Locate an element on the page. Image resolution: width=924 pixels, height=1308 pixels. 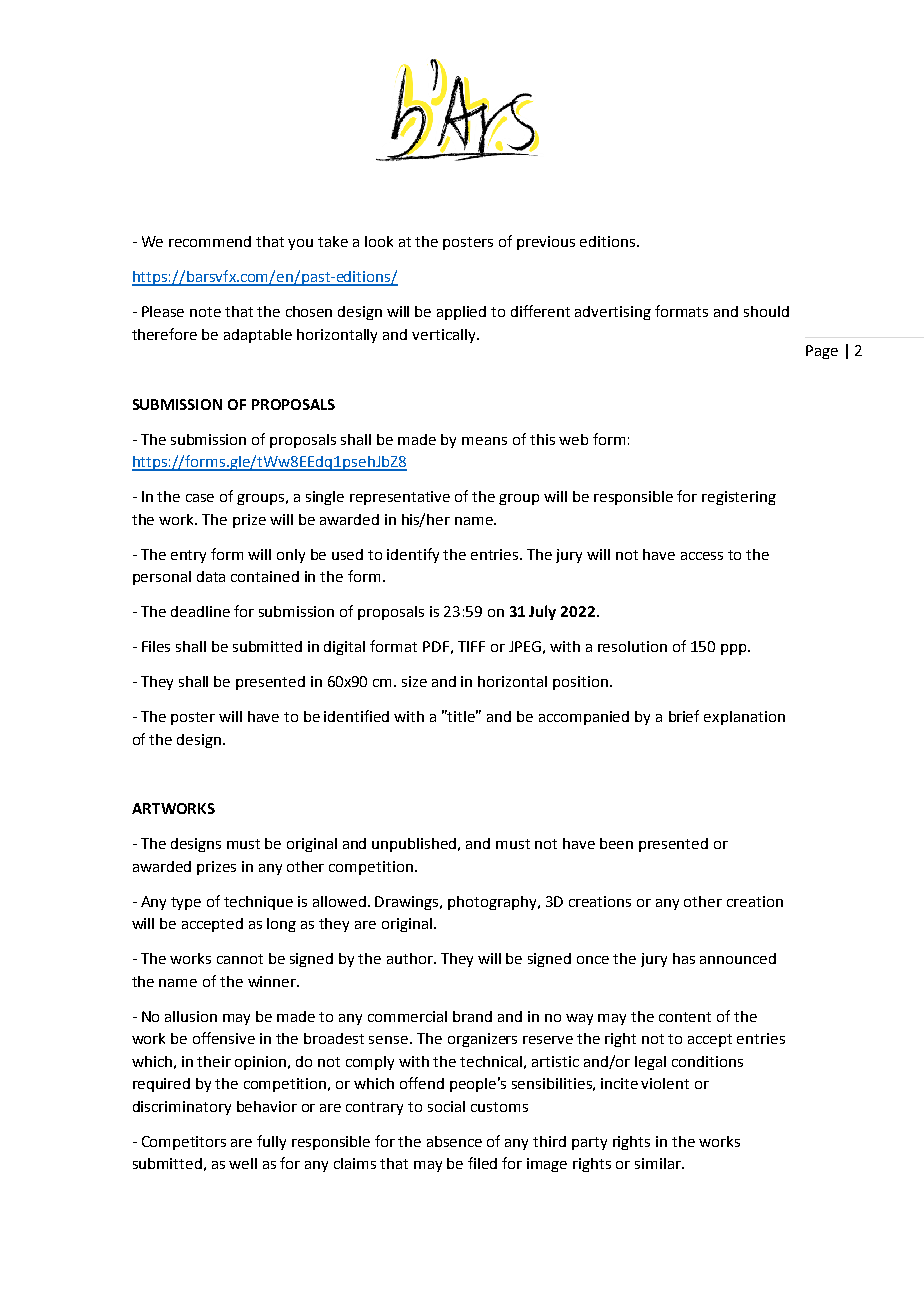
data is located at coordinates (211, 576).
